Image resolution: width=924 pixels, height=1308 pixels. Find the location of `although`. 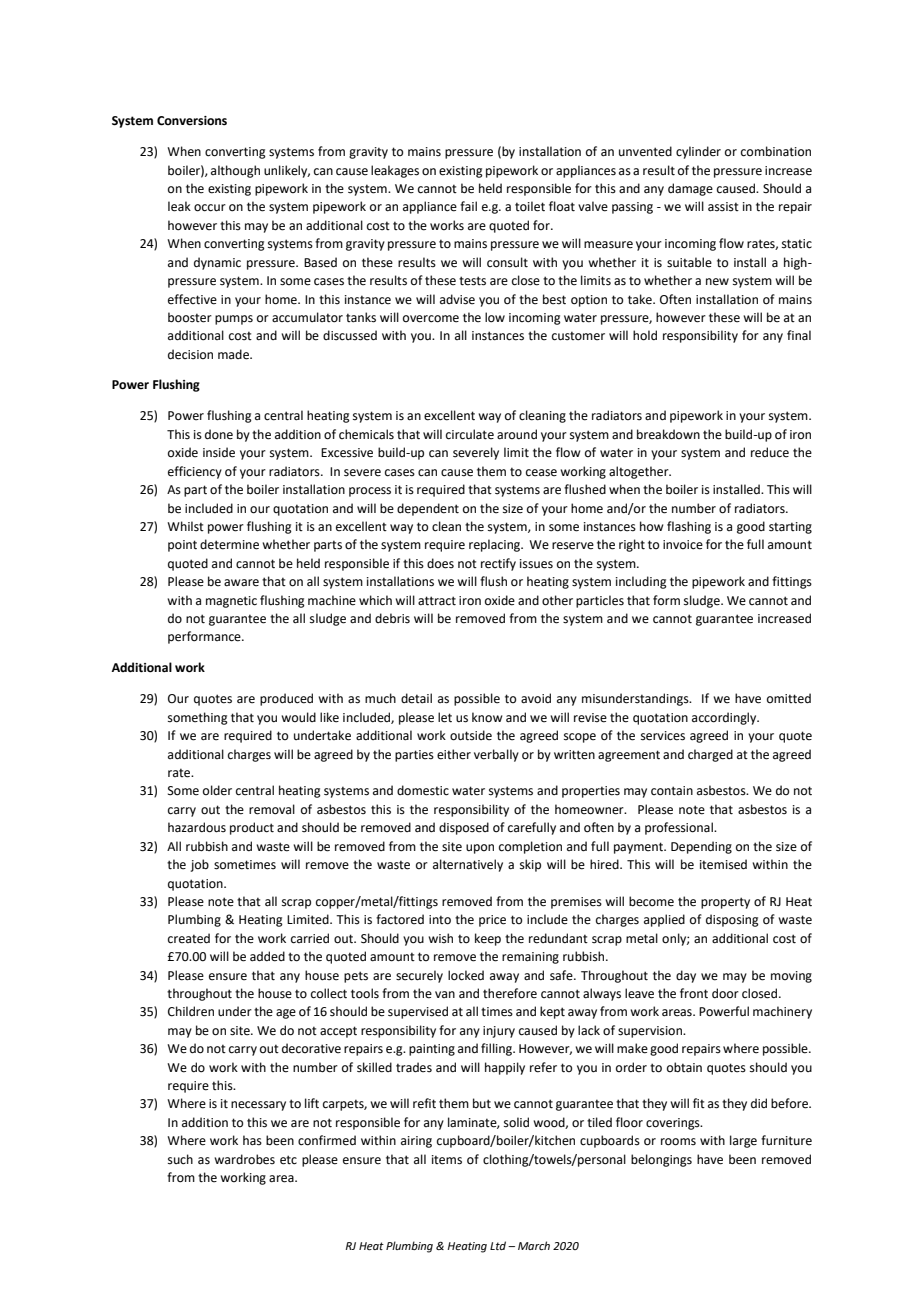

although is located at coordinates (235, 171).
